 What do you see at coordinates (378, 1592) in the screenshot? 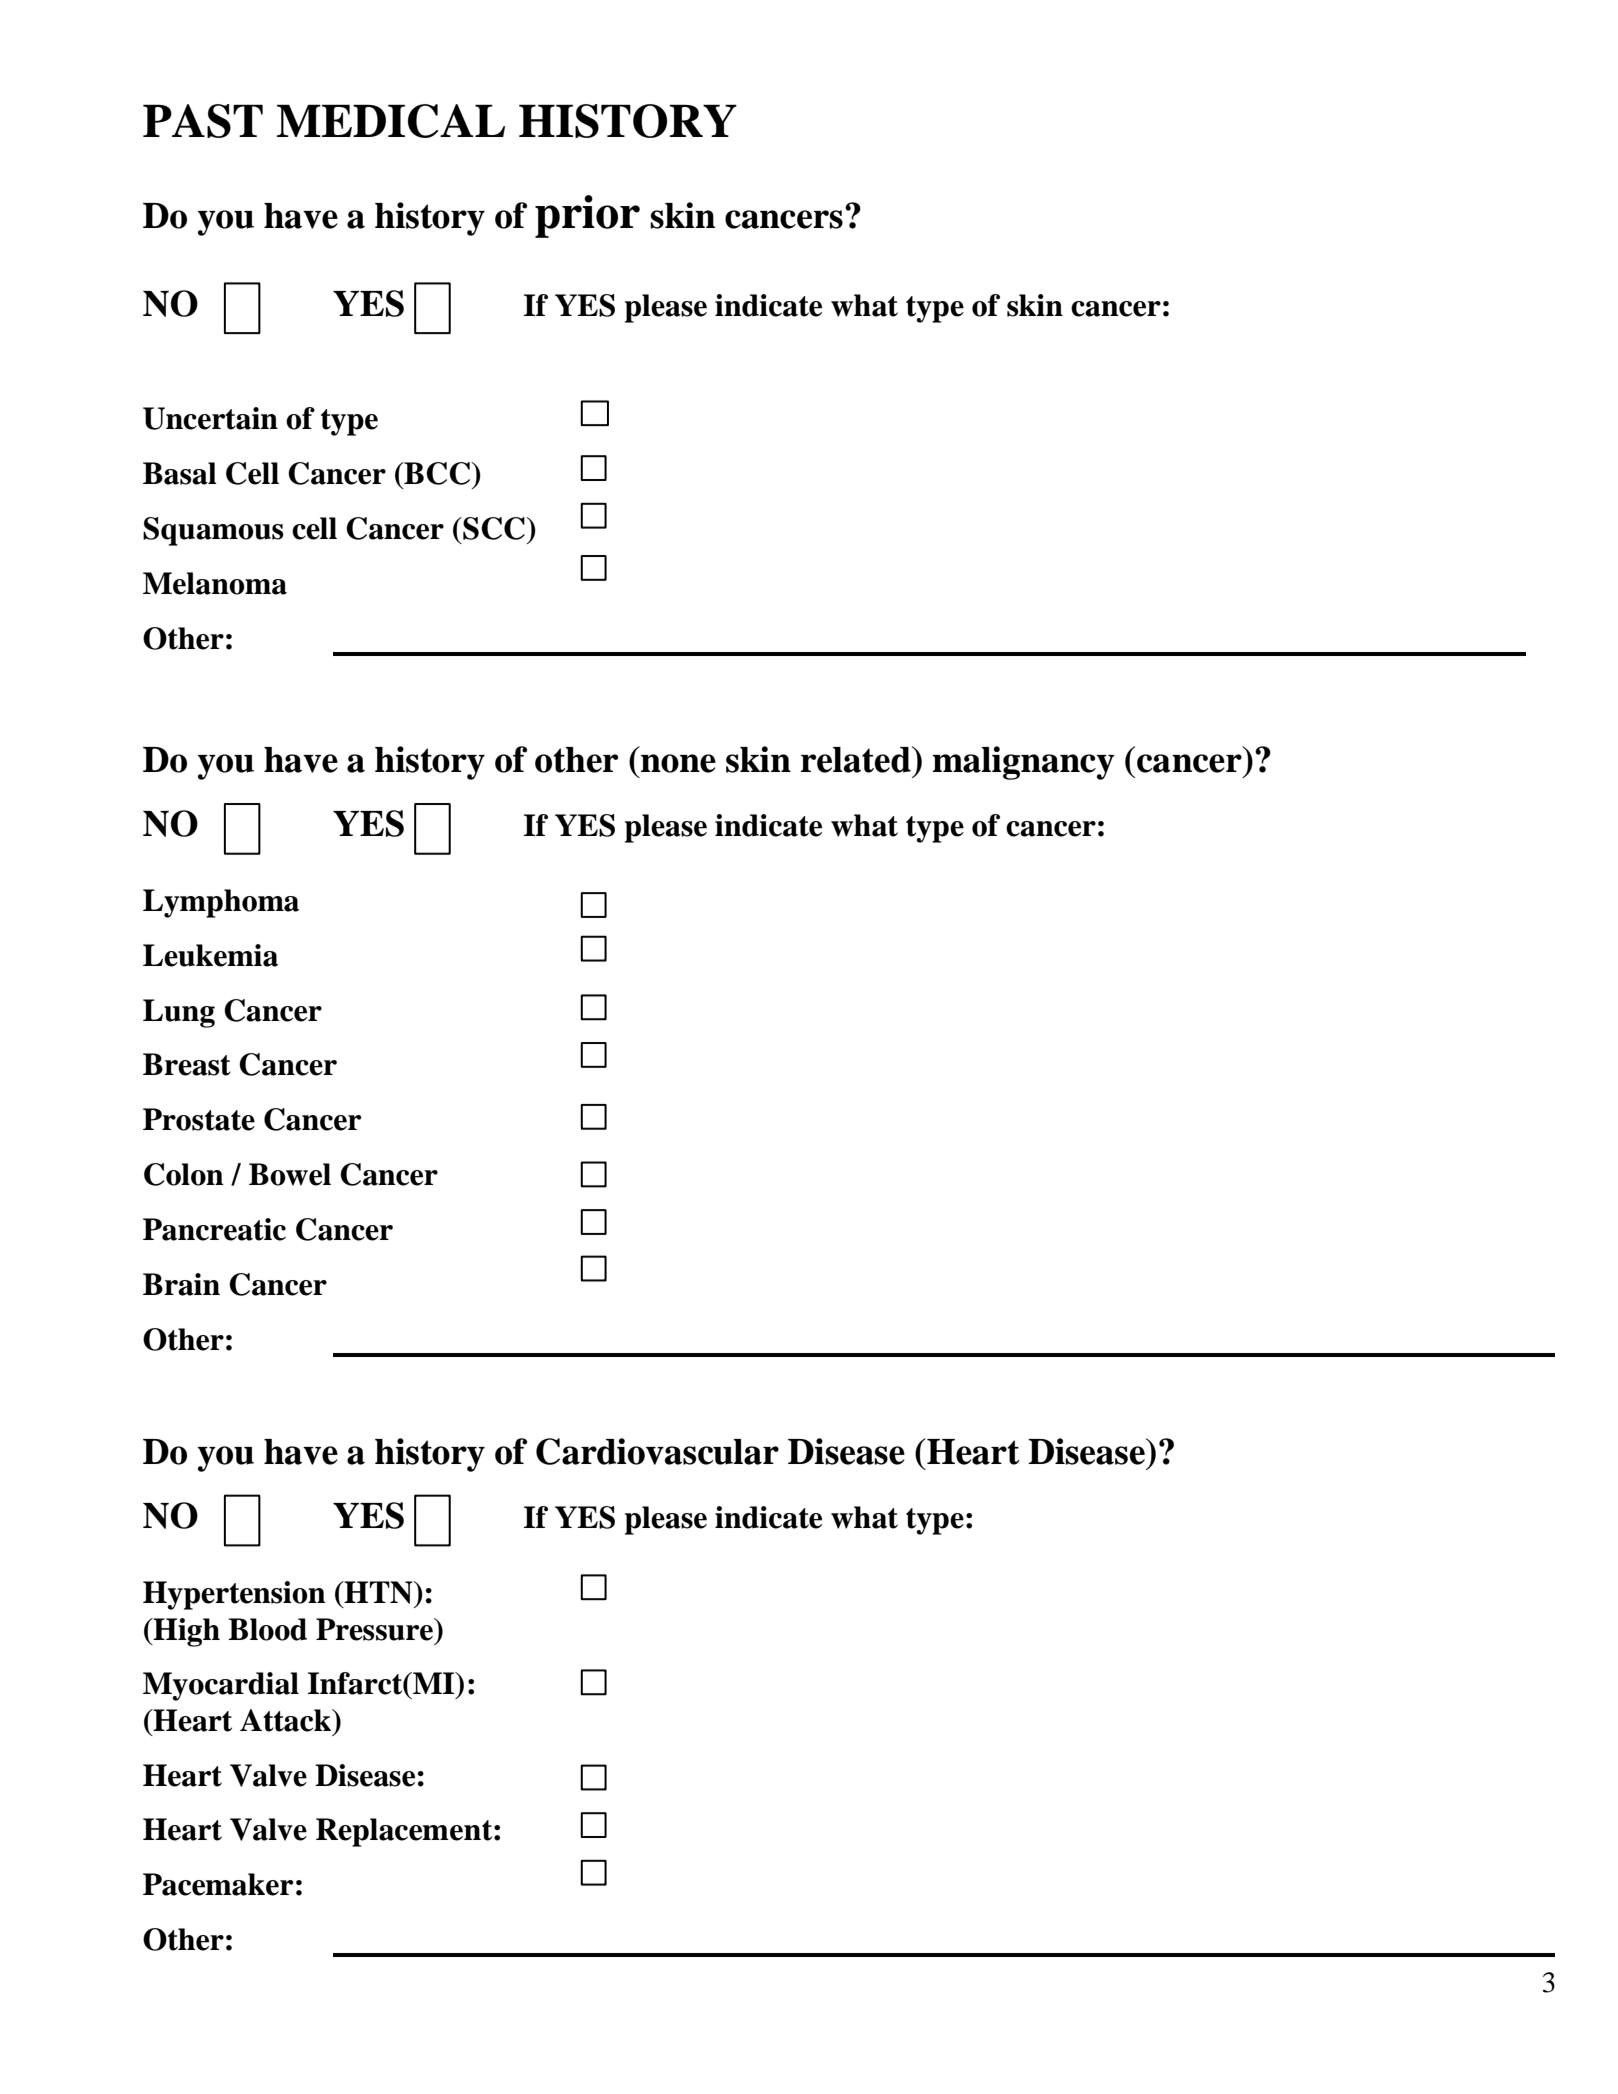
I see `HTN` at bounding box center [378, 1592].
